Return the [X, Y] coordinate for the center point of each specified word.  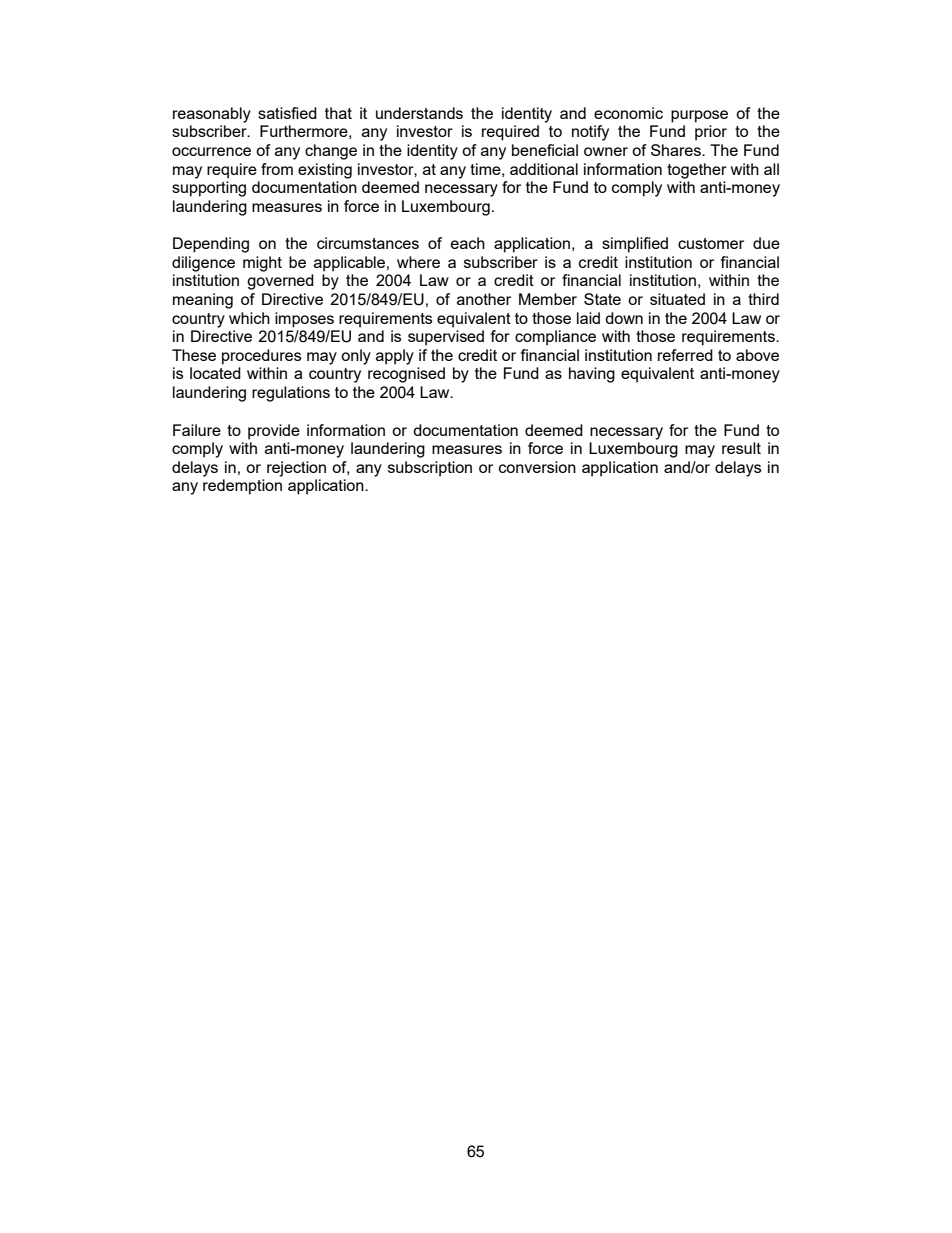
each [468, 243]
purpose [699, 116]
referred [685, 355]
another [484, 299]
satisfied [287, 113]
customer [711, 243]
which [249, 318]
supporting [209, 189]
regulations [291, 394]
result [741, 448]
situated [677, 299]
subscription [430, 469]
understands [419, 113]
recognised [406, 375]
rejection [296, 469]
